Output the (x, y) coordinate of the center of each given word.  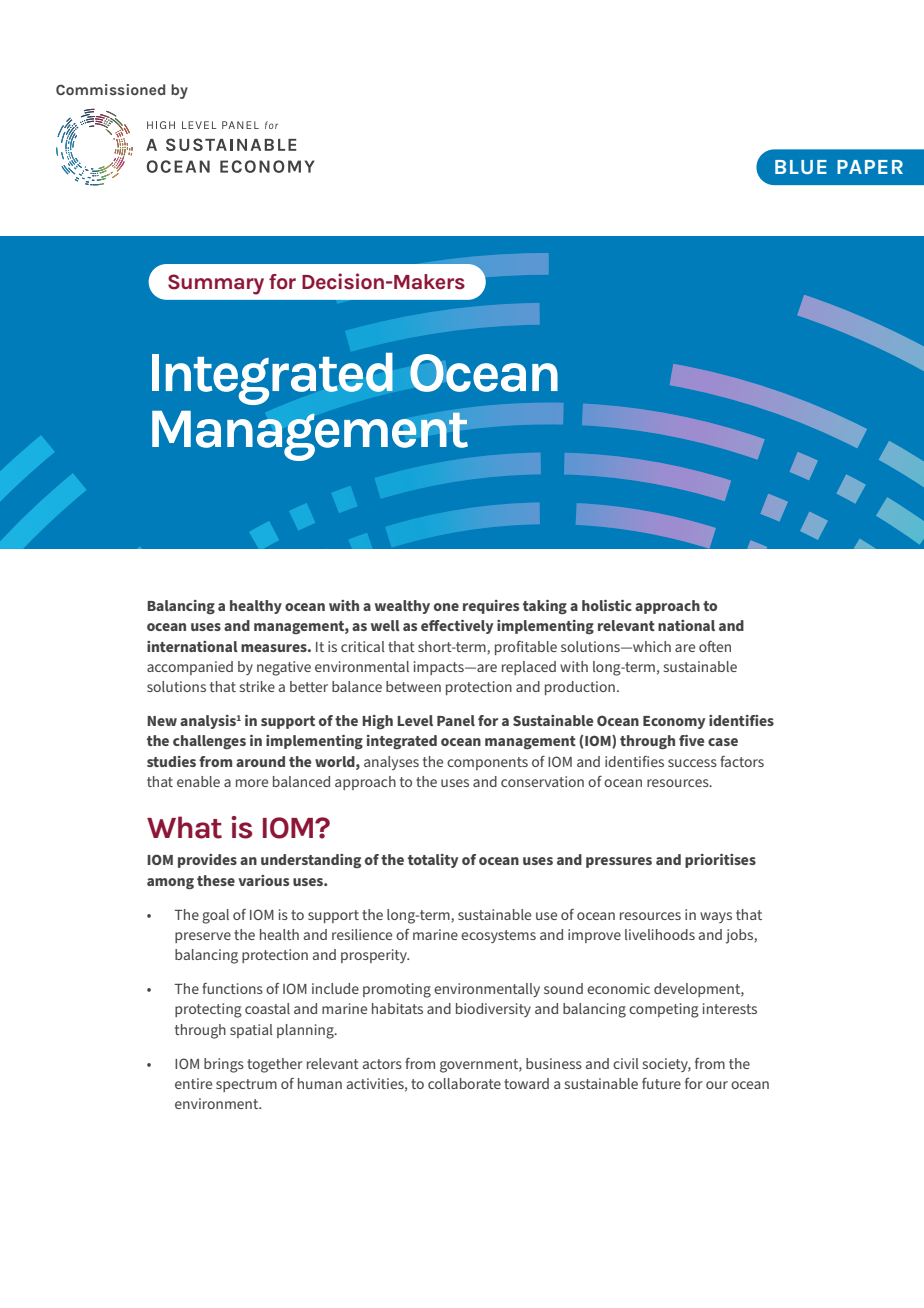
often (715, 646)
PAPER (870, 167)
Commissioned (110, 89)
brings (224, 1065)
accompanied (190, 668)
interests (730, 1008)
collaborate (464, 1083)
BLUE (801, 167)
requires (491, 607)
